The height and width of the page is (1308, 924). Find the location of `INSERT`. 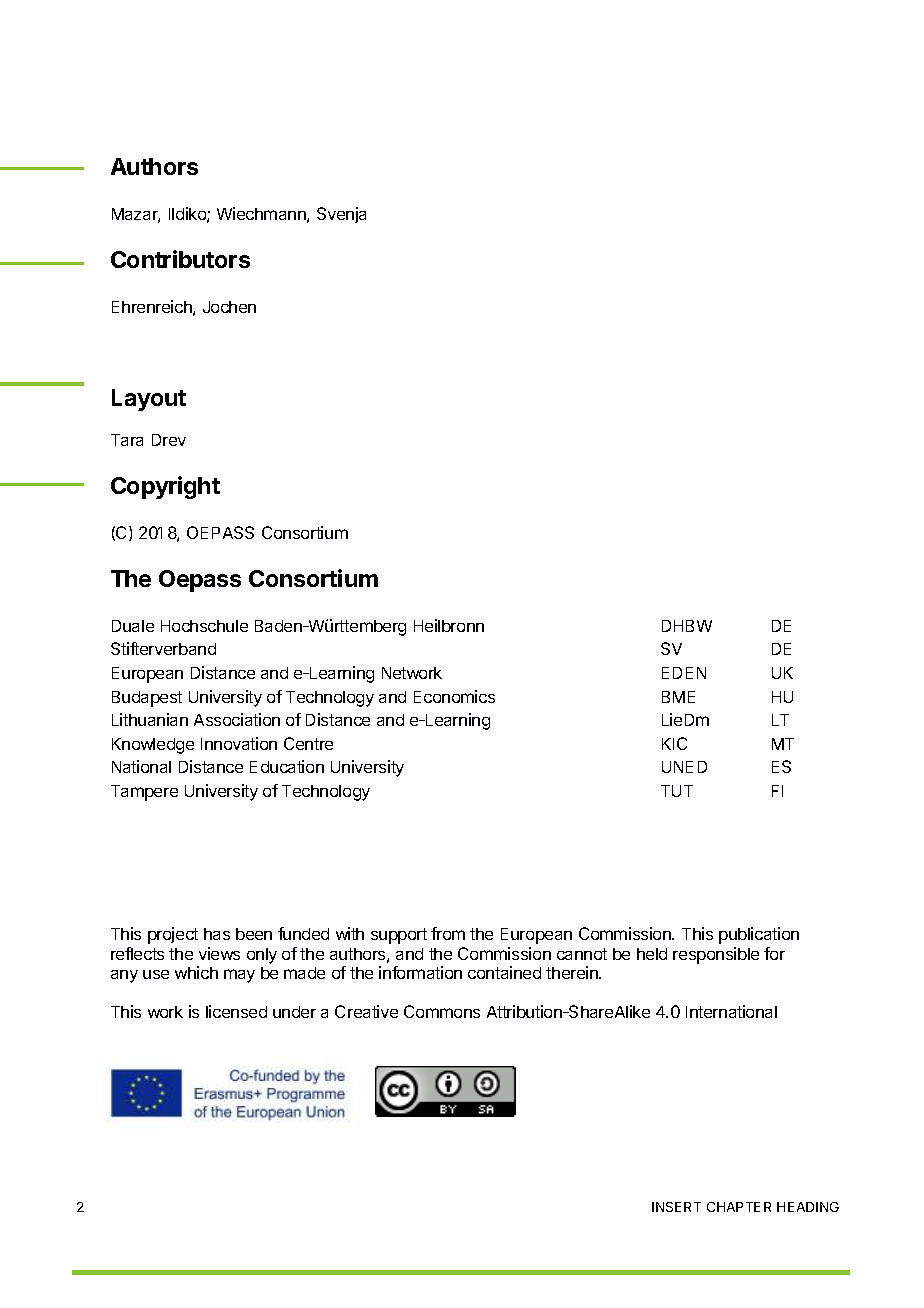

INSERT is located at coordinates (676, 1207).
